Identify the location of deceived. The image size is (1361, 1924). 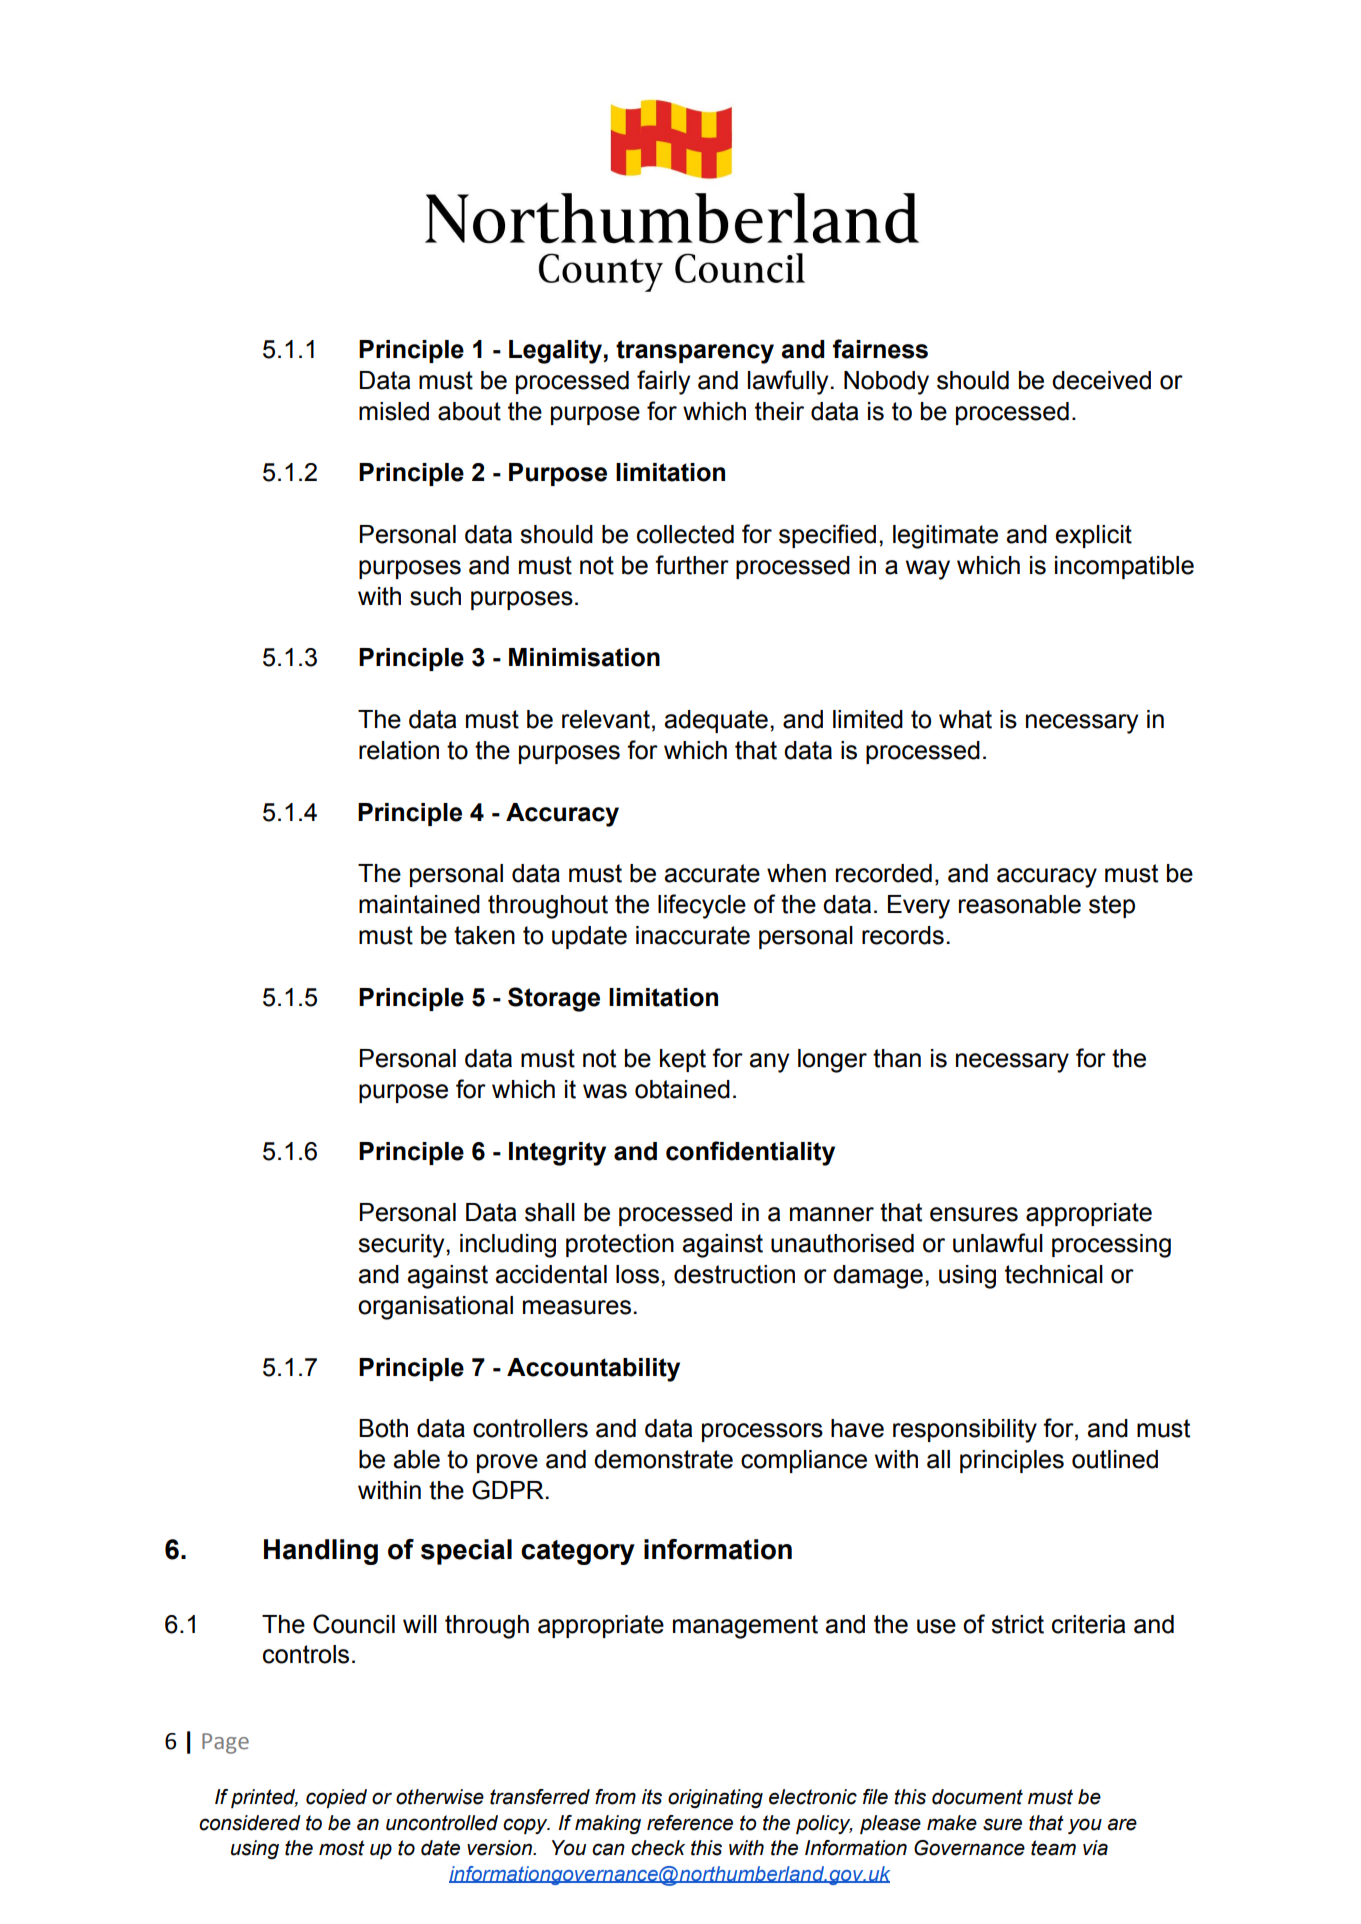
(1101, 380).
